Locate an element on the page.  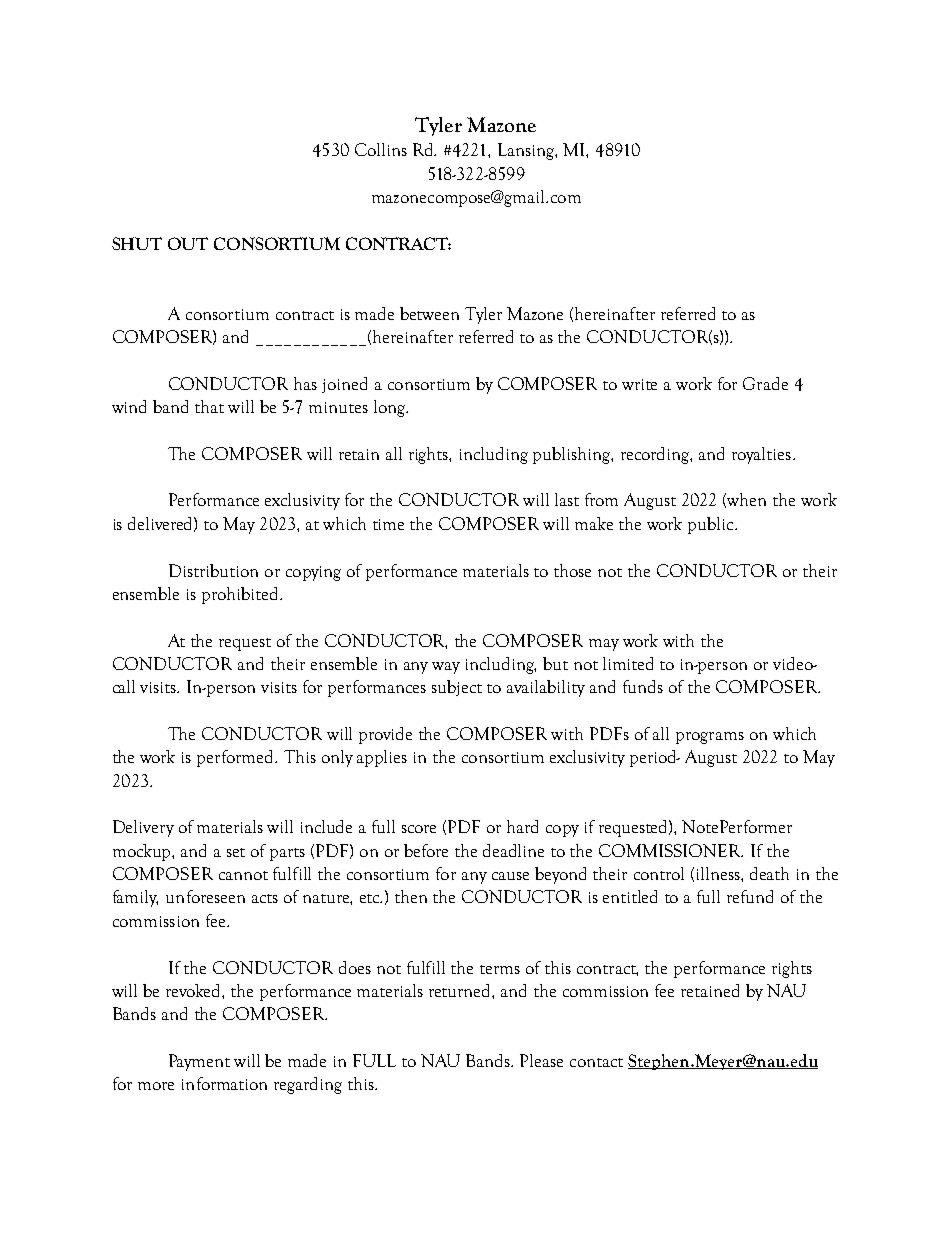
Collins is located at coordinates (381, 149).
